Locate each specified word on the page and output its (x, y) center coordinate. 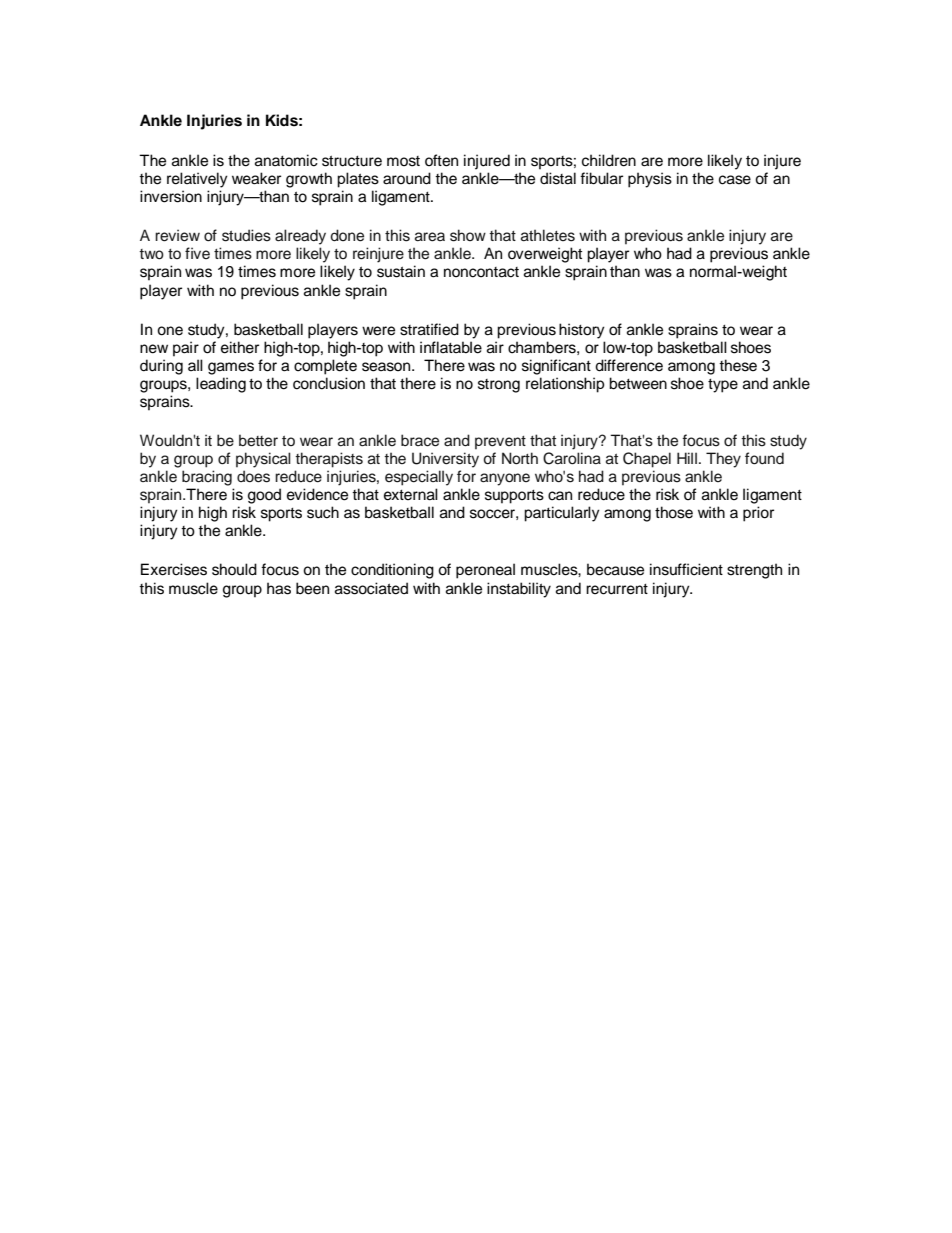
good (264, 496)
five (197, 253)
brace (420, 440)
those (674, 512)
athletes (548, 235)
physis (650, 180)
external (411, 494)
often (441, 160)
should (234, 569)
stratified (429, 329)
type (723, 386)
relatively (197, 180)
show (468, 235)
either (240, 347)
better (258, 440)
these (738, 365)
